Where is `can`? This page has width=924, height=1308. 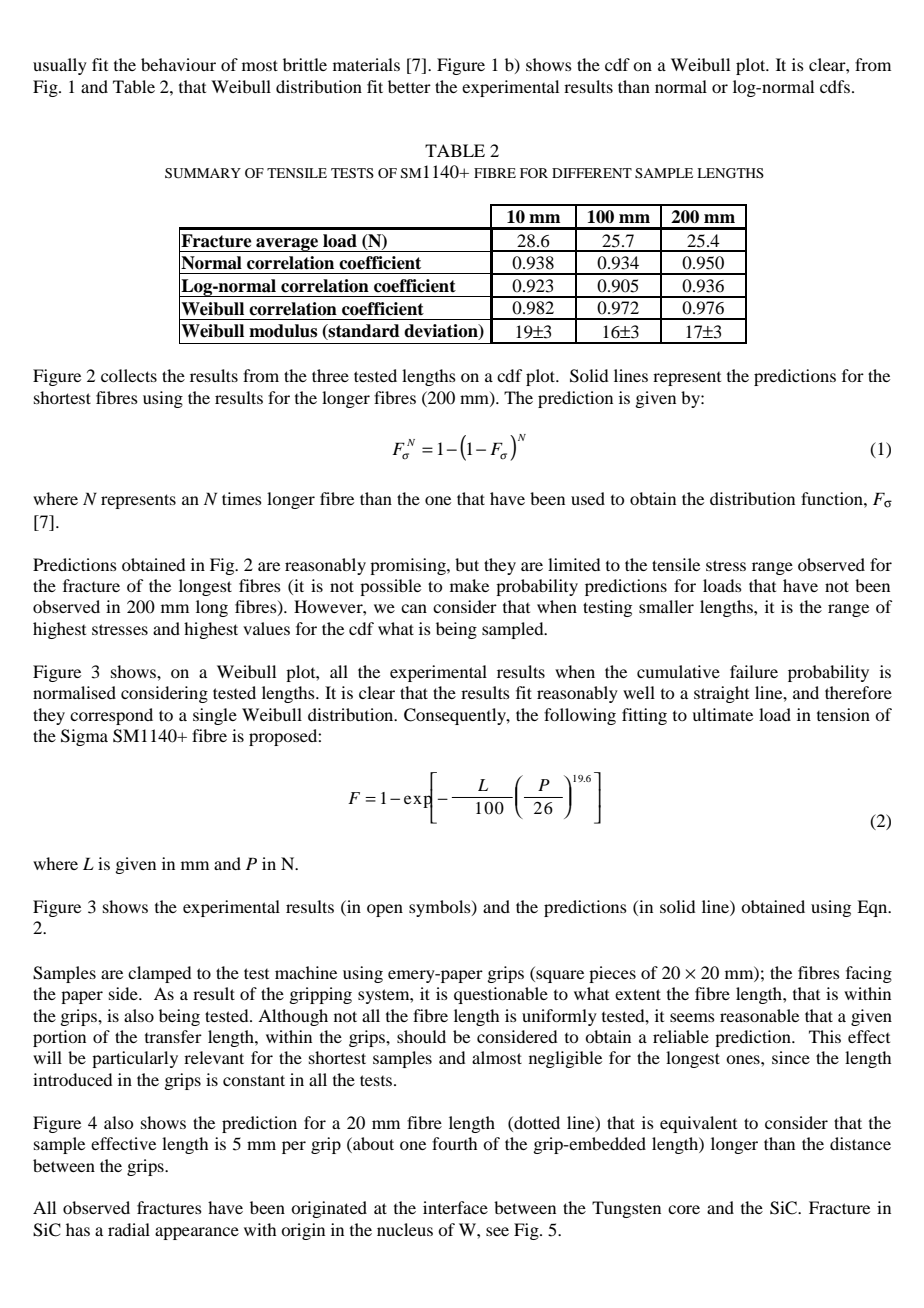
can is located at coordinates (414, 608).
